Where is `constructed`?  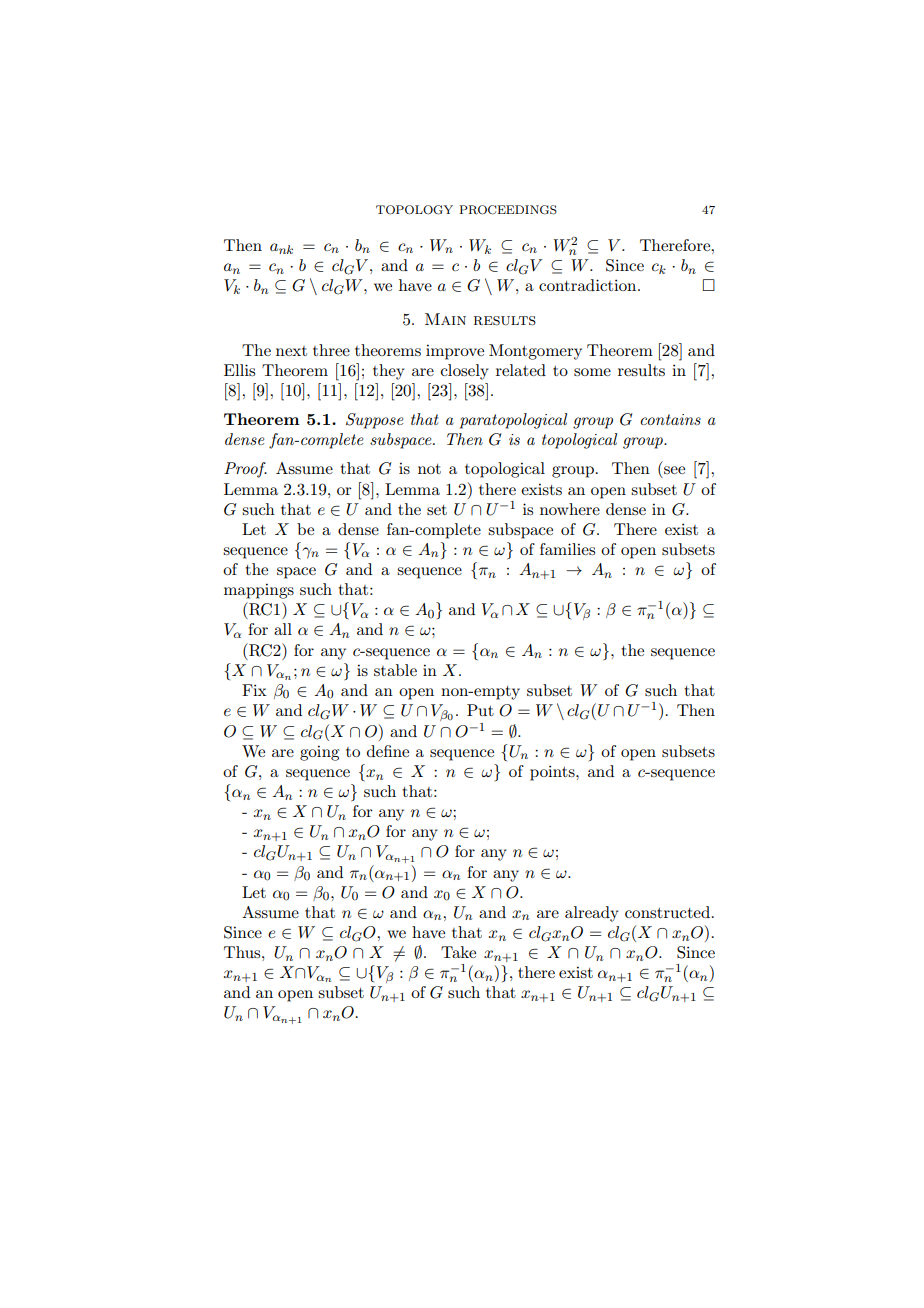
constructed is located at coordinates (669, 912).
